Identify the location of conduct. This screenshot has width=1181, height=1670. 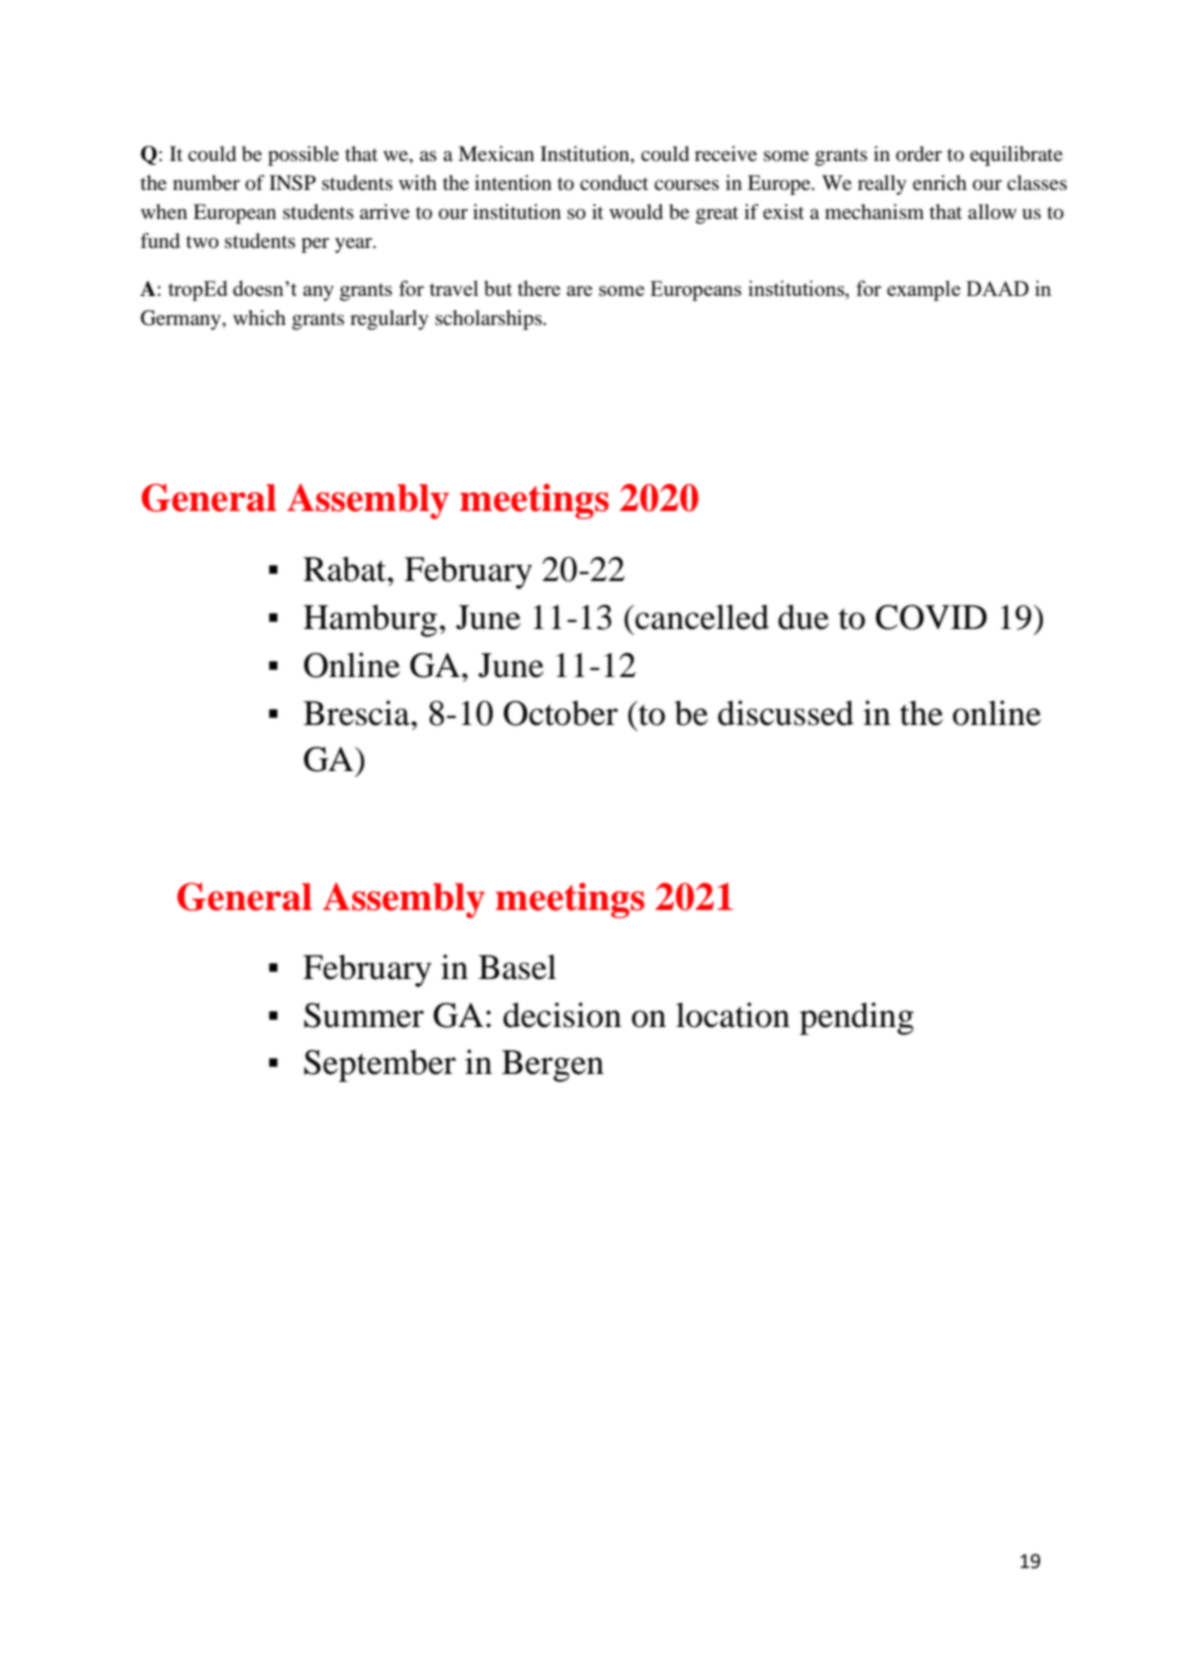
(614, 183).
